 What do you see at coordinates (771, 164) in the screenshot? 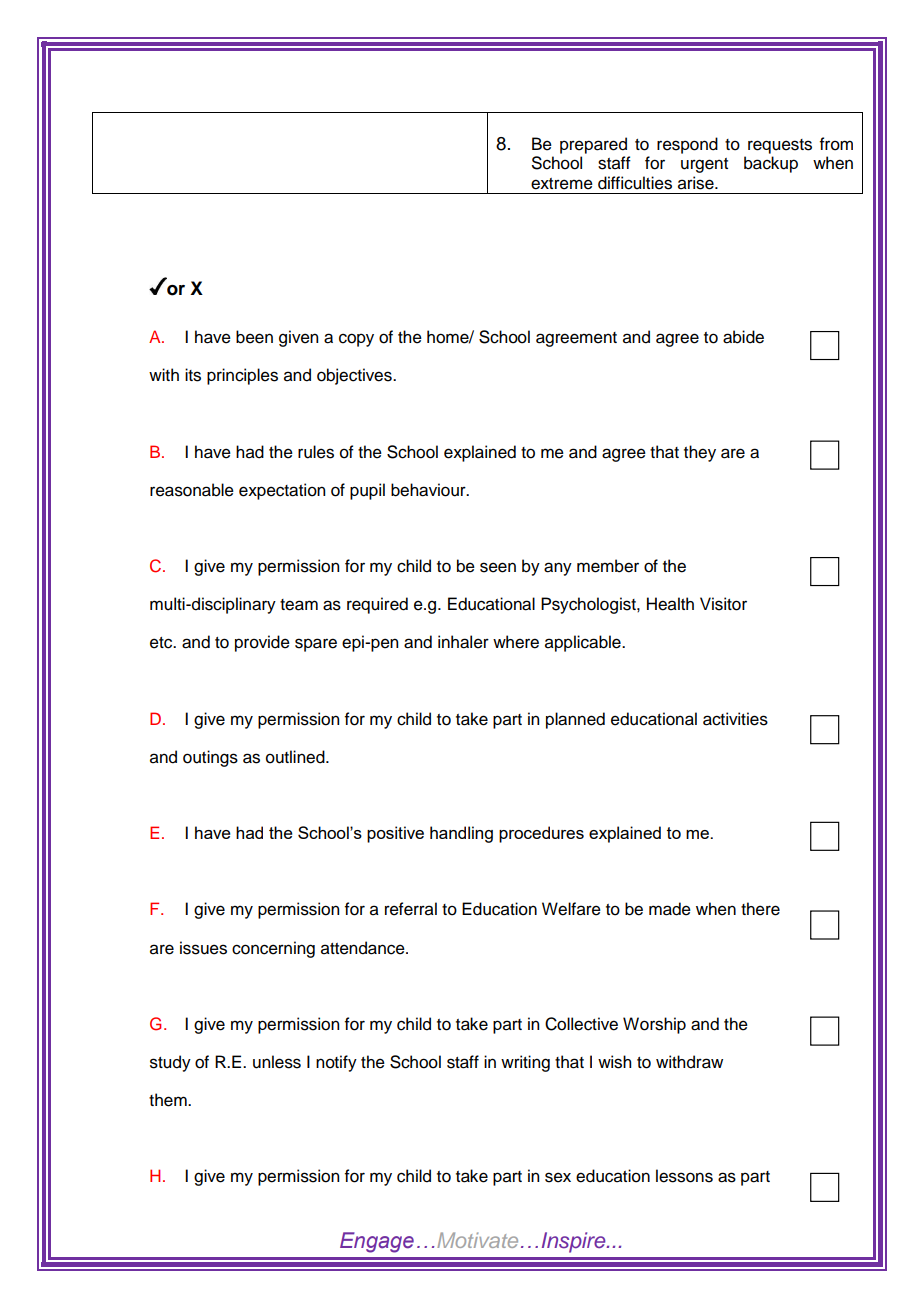
I see `backup` at bounding box center [771, 164].
